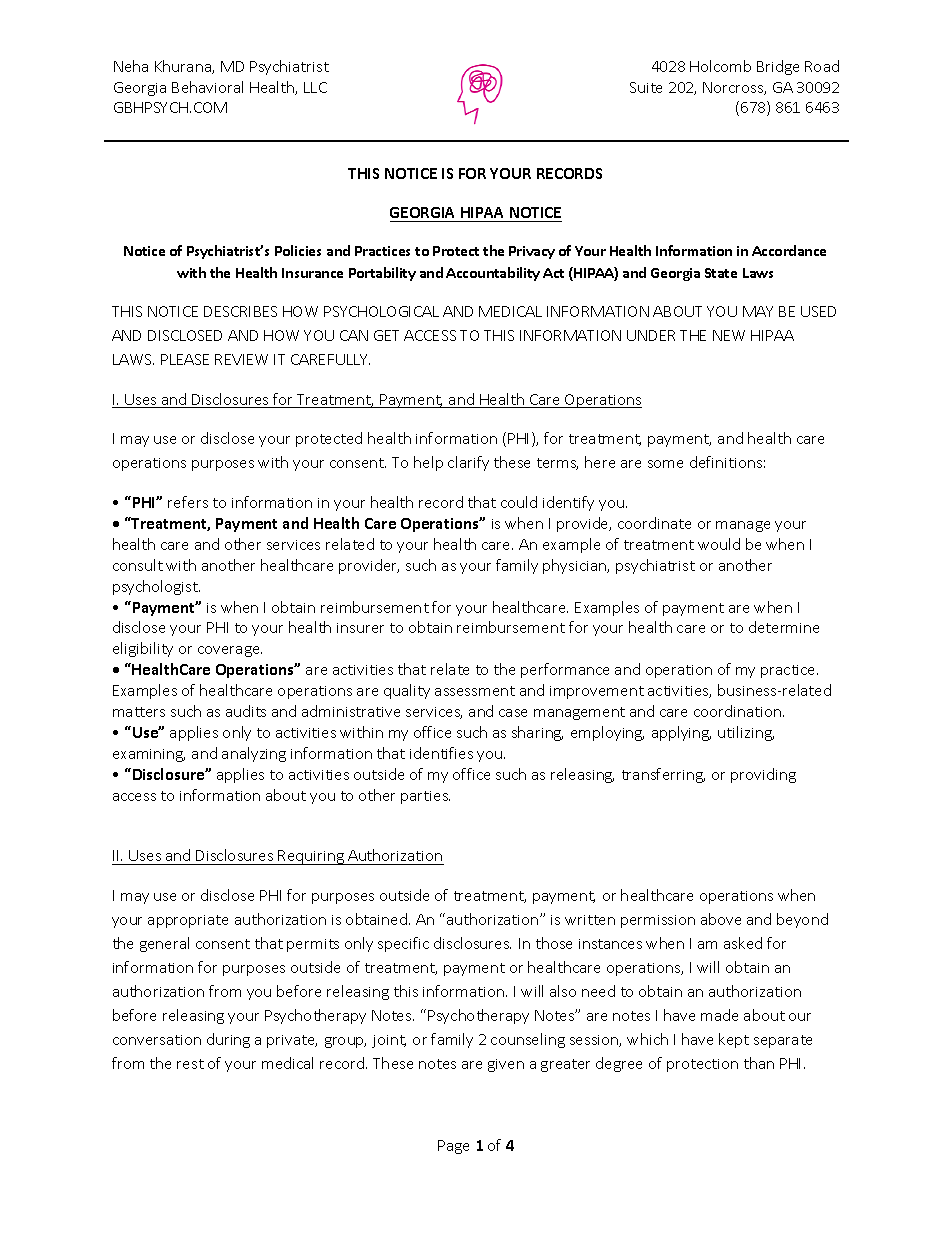 This screenshot has height=1233, width=952. Describe the element at coordinates (778, 67) in the screenshot. I see `Bridge` at that location.
